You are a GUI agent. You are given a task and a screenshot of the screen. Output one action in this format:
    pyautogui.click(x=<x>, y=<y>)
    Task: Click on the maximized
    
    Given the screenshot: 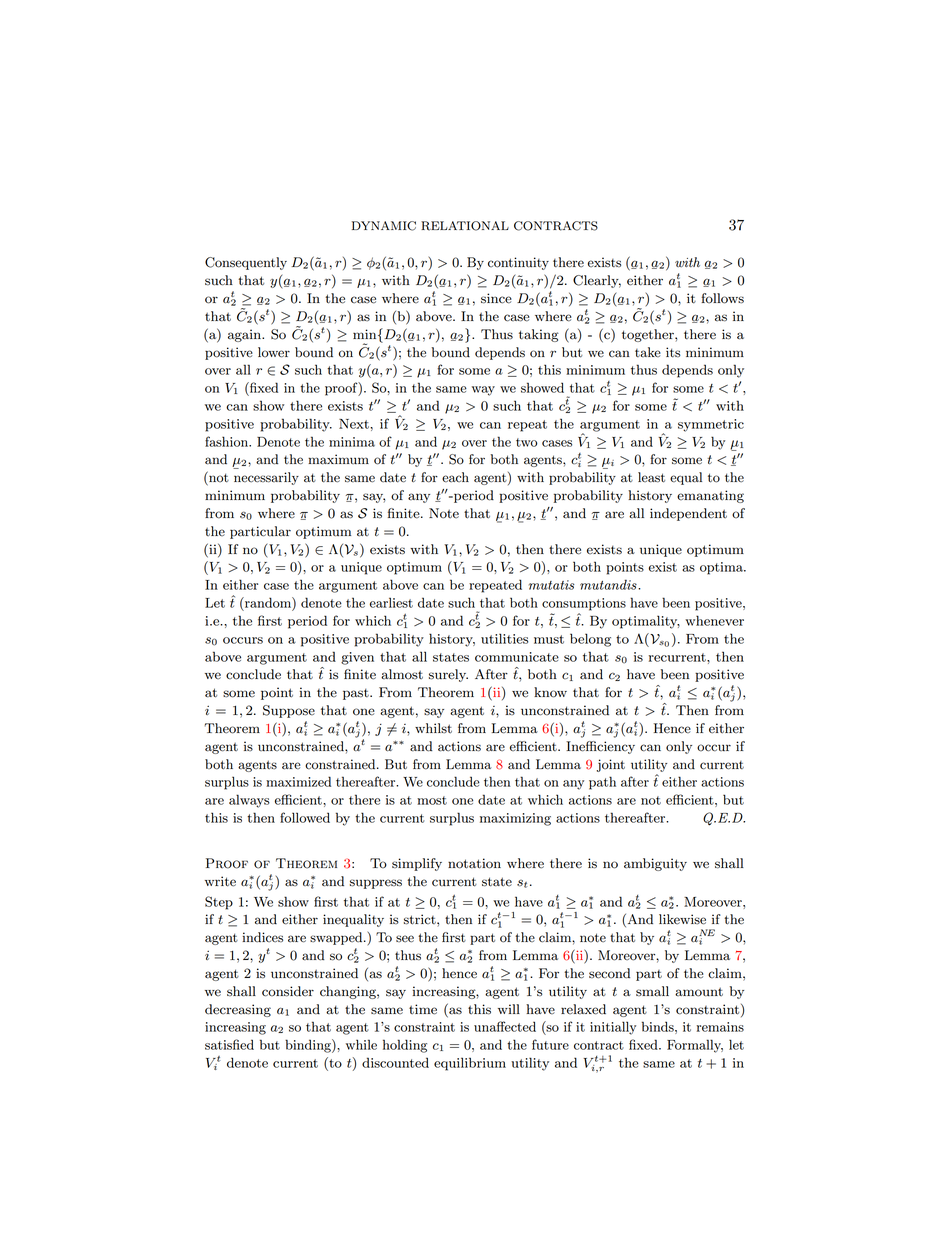 What is the action you would take?
    pyautogui.click(x=298, y=781)
